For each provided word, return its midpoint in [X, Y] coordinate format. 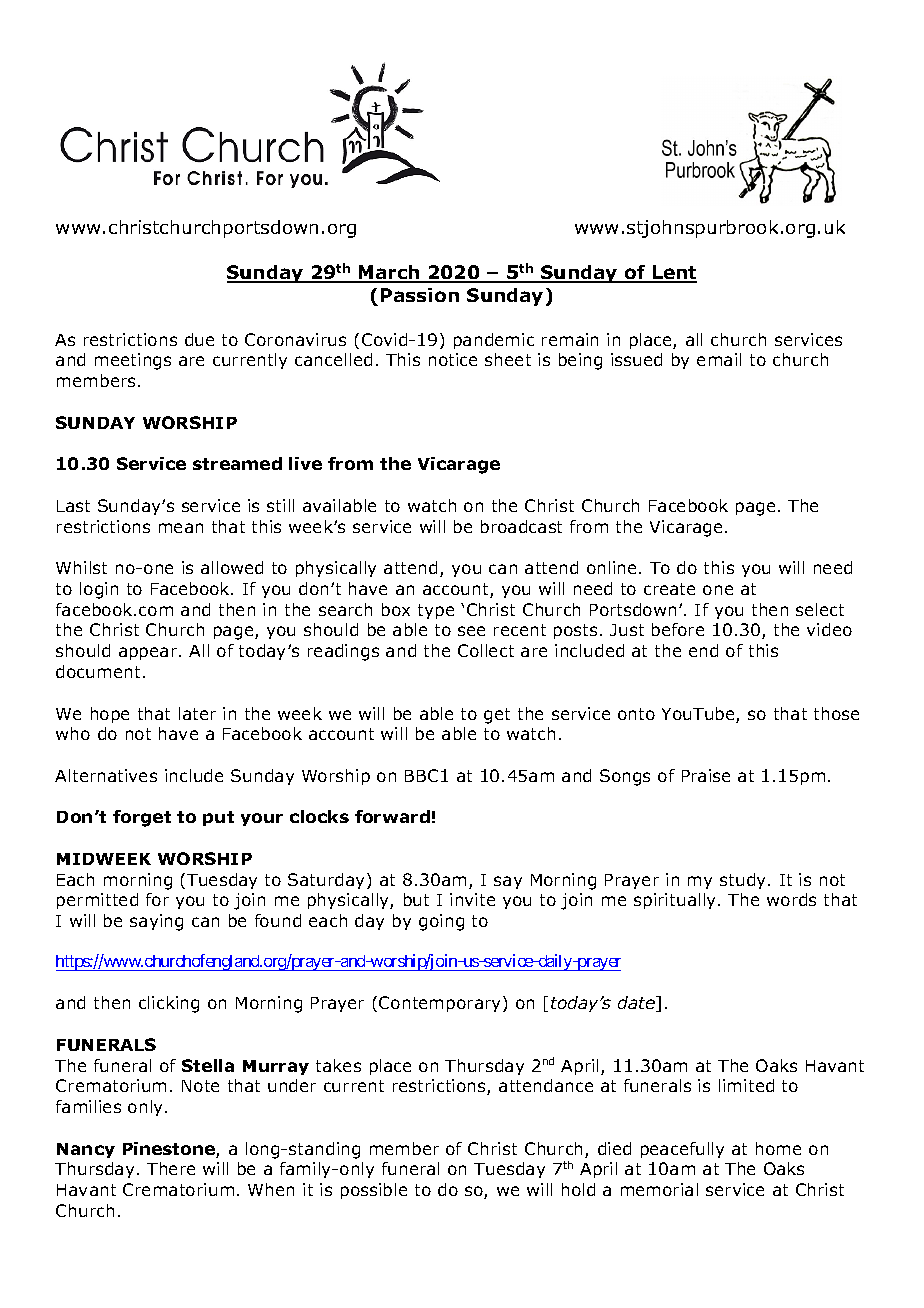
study [744, 881]
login [99, 590]
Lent [674, 273]
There [171, 1168]
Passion [420, 295]
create [669, 589]
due [199, 339]
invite [472, 899]
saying [156, 922]
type [436, 611]
